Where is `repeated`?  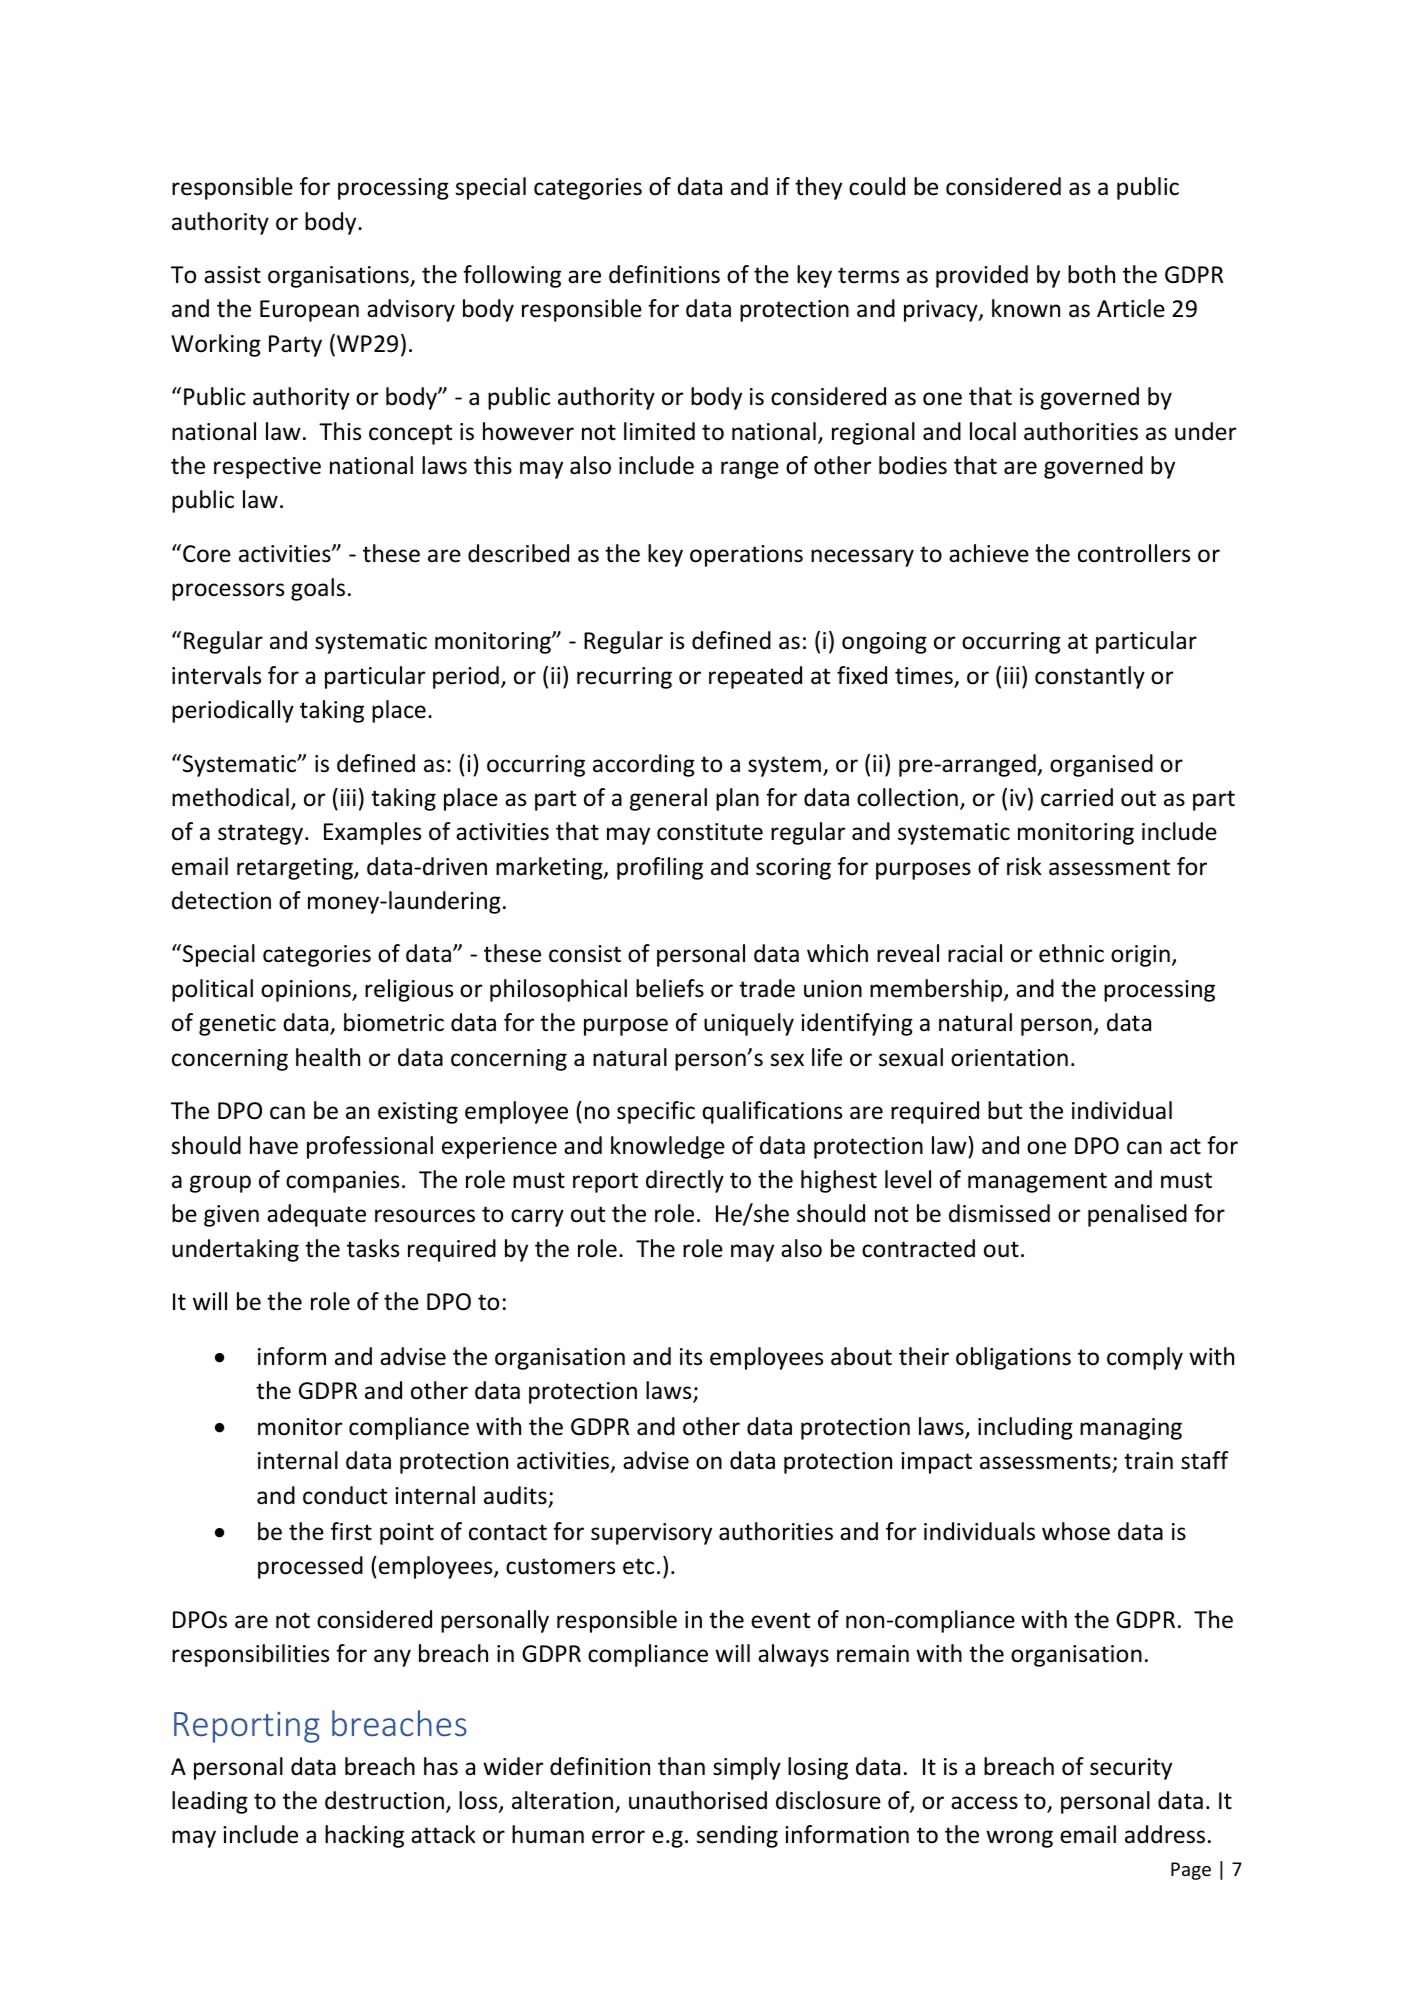 repeated is located at coordinates (755, 677).
